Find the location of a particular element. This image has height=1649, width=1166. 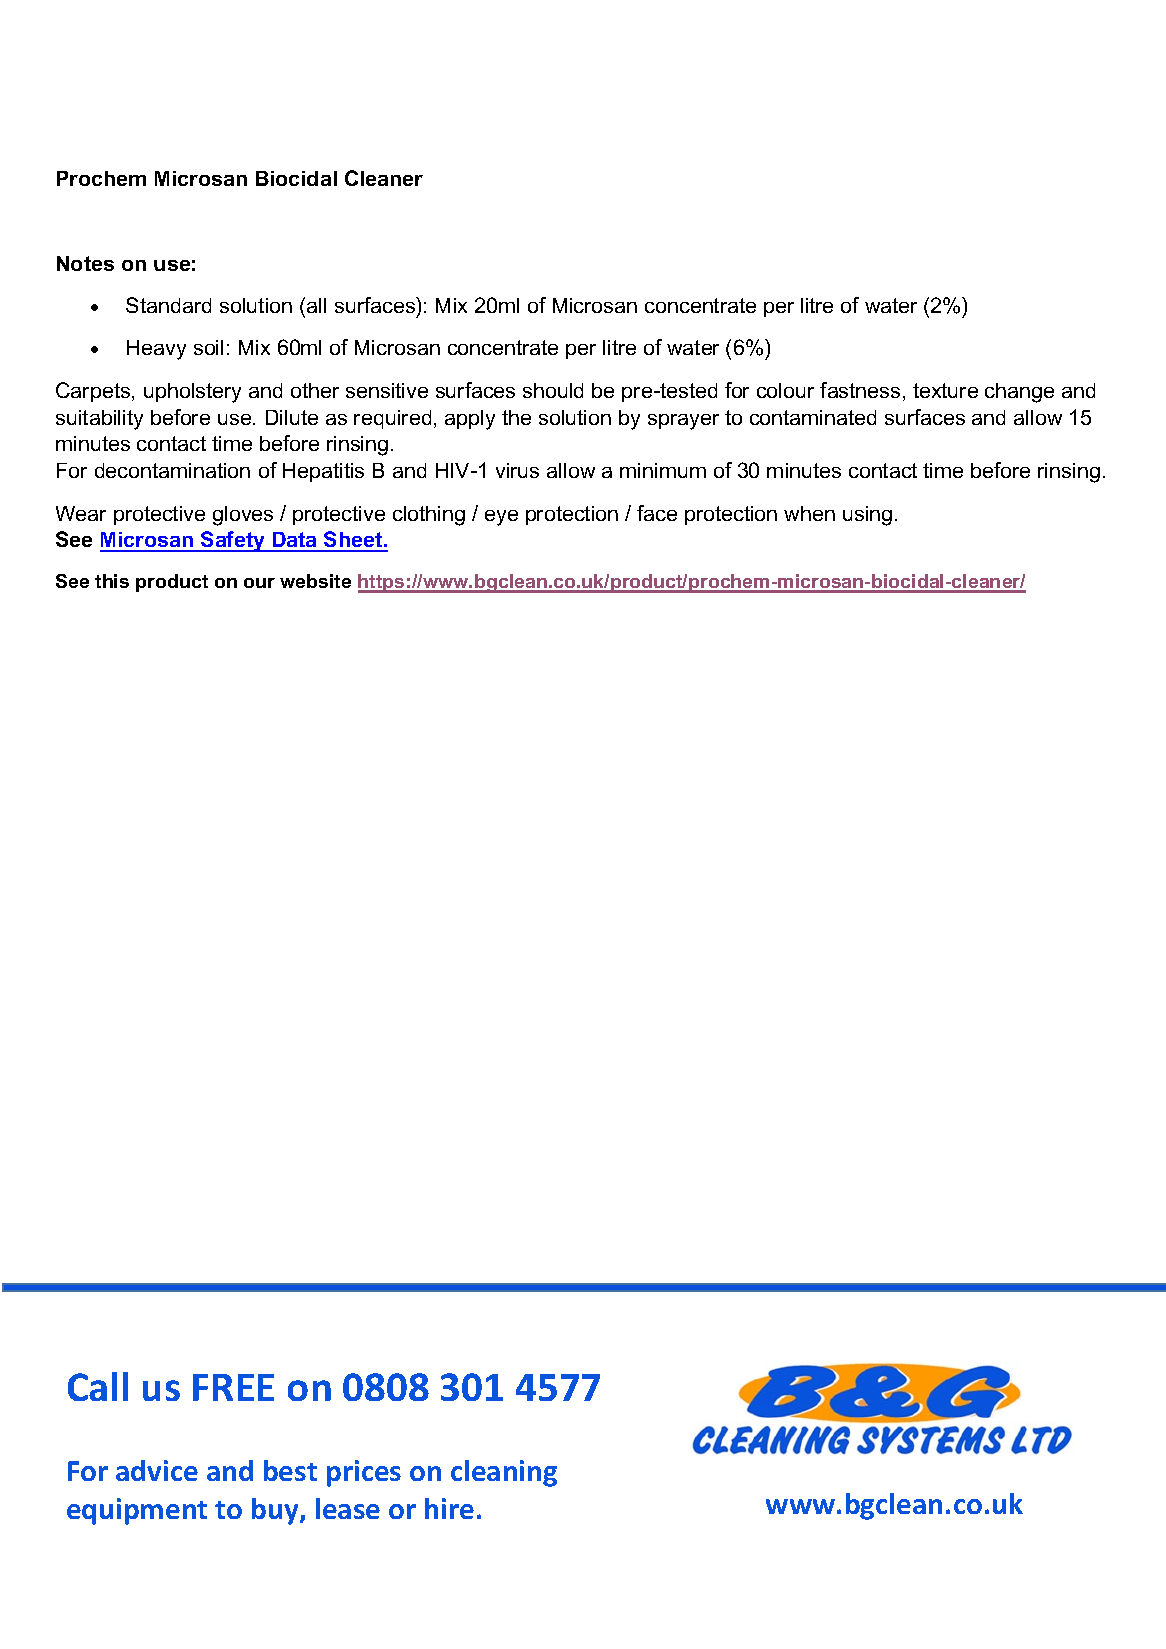

using is located at coordinates (867, 516).
